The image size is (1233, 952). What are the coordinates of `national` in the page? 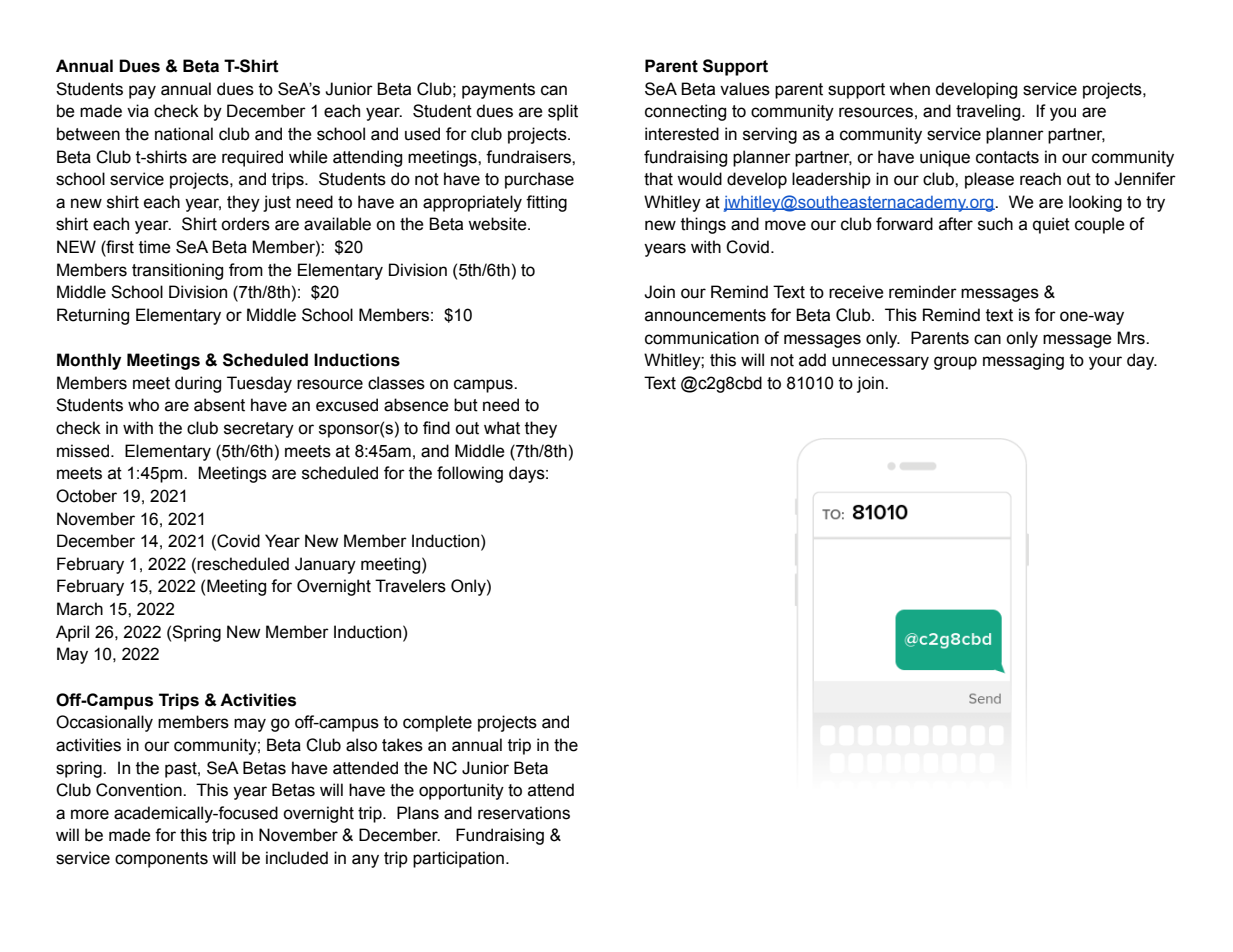 It's located at (184, 134).
